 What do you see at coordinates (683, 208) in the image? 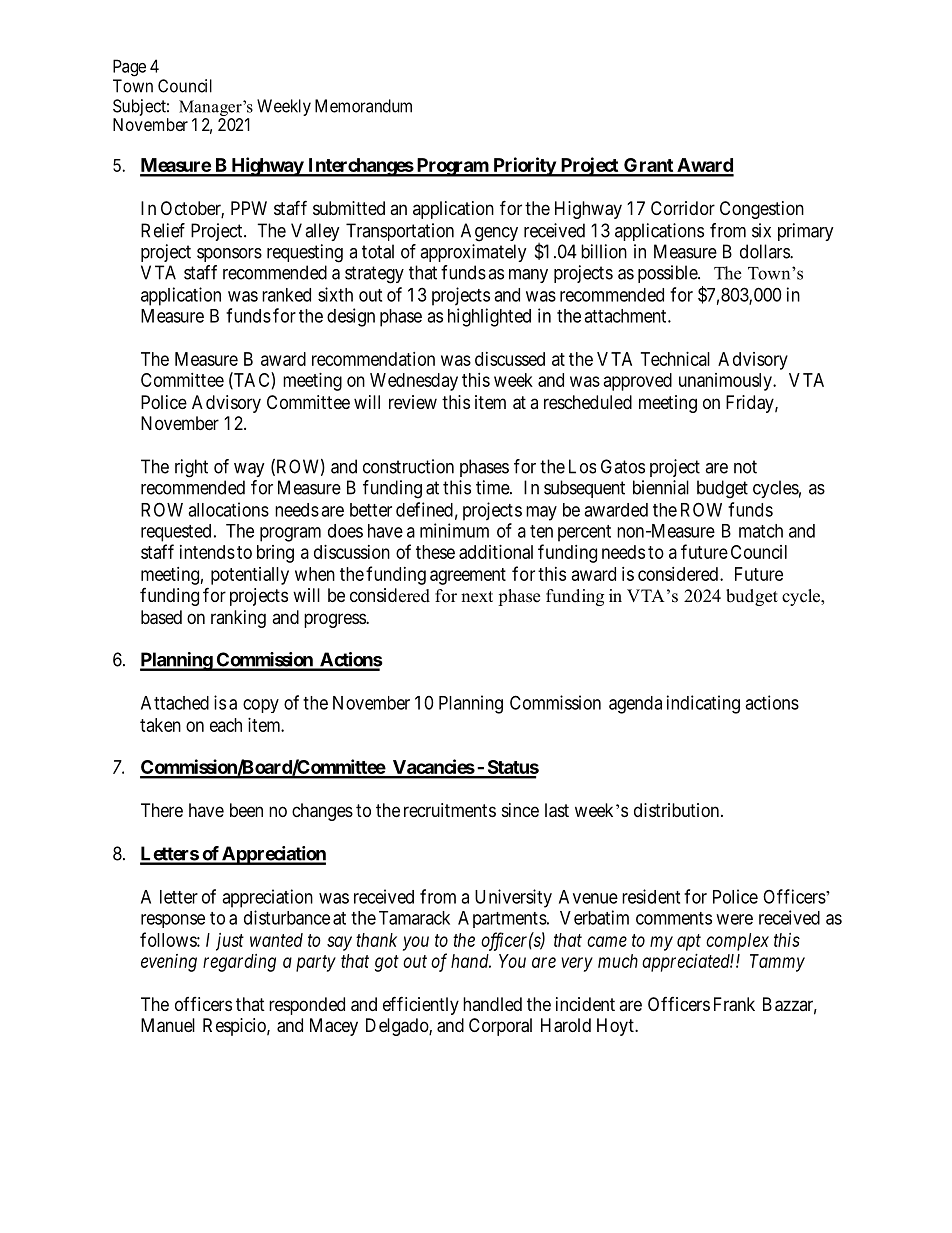
I see `Corridor` at bounding box center [683, 208].
